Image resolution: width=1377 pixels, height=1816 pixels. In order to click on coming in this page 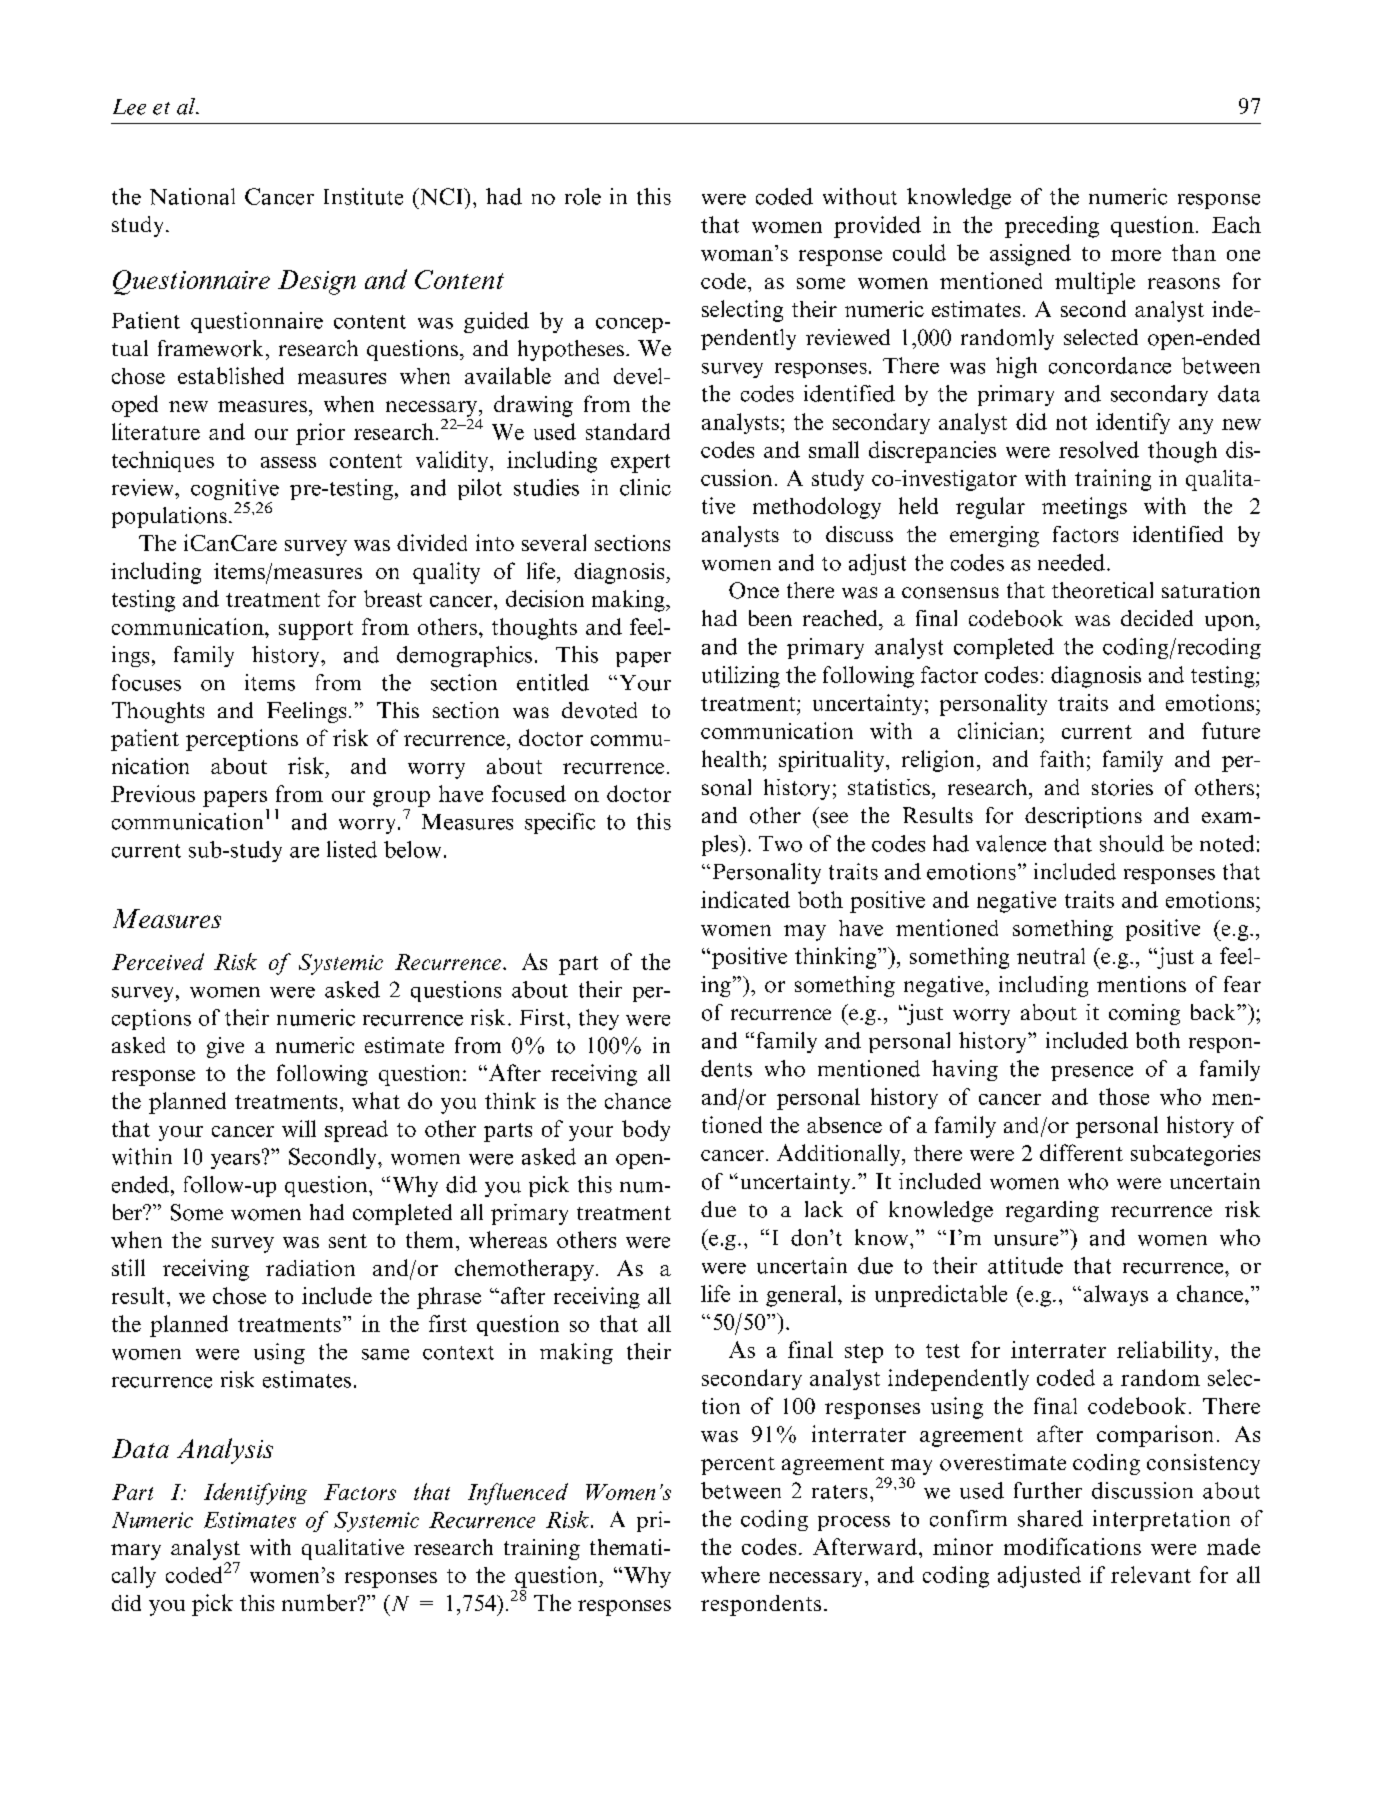, I will do `click(1144, 1014)`.
